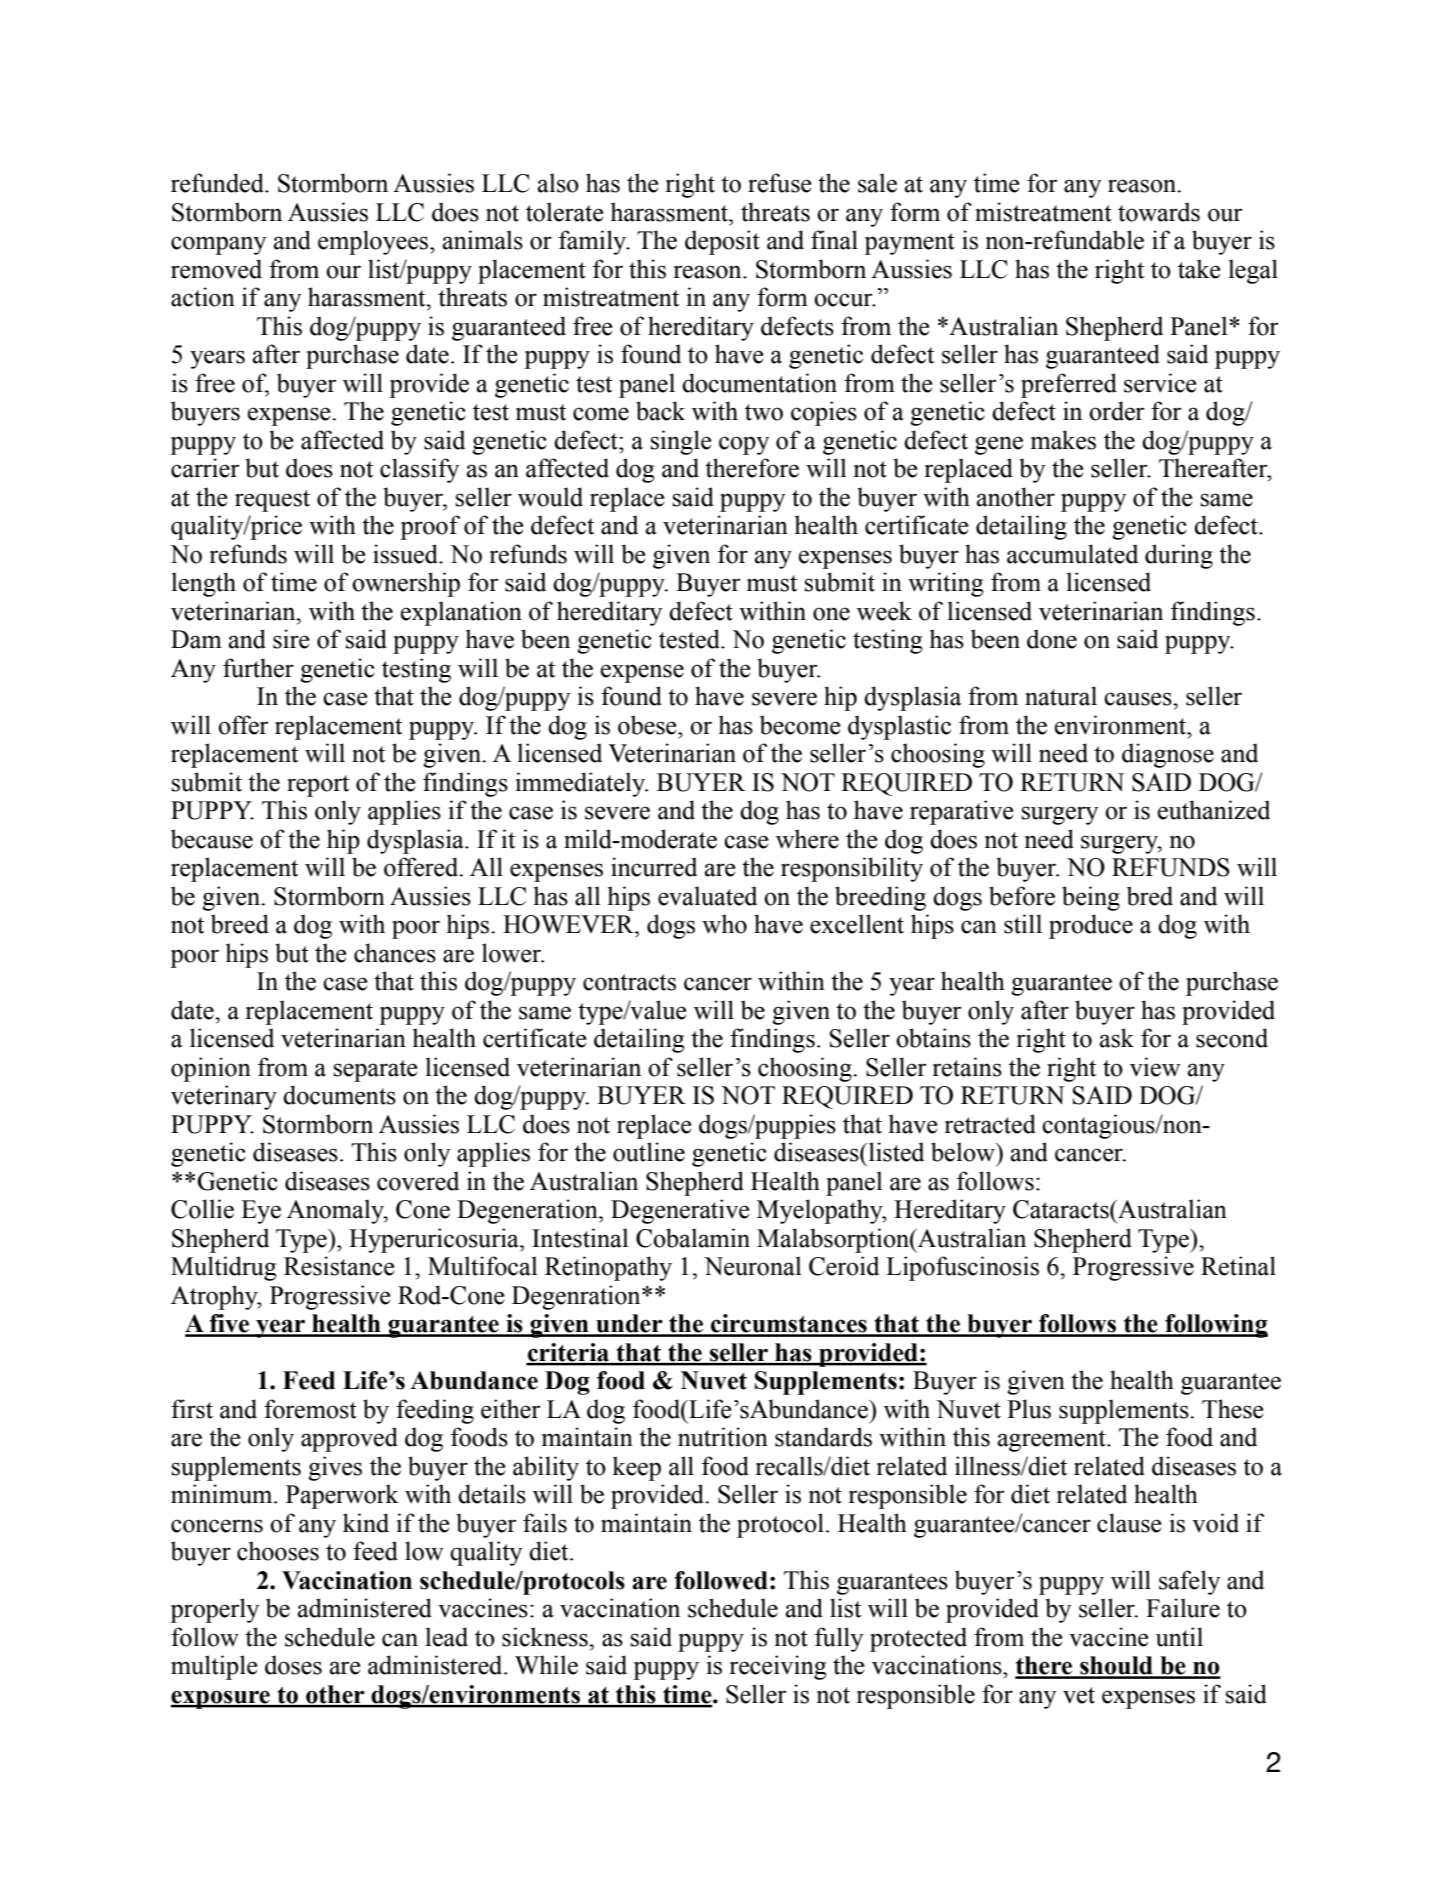  What do you see at coordinates (722, 242) in the screenshot?
I see `deposit` at bounding box center [722, 242].
